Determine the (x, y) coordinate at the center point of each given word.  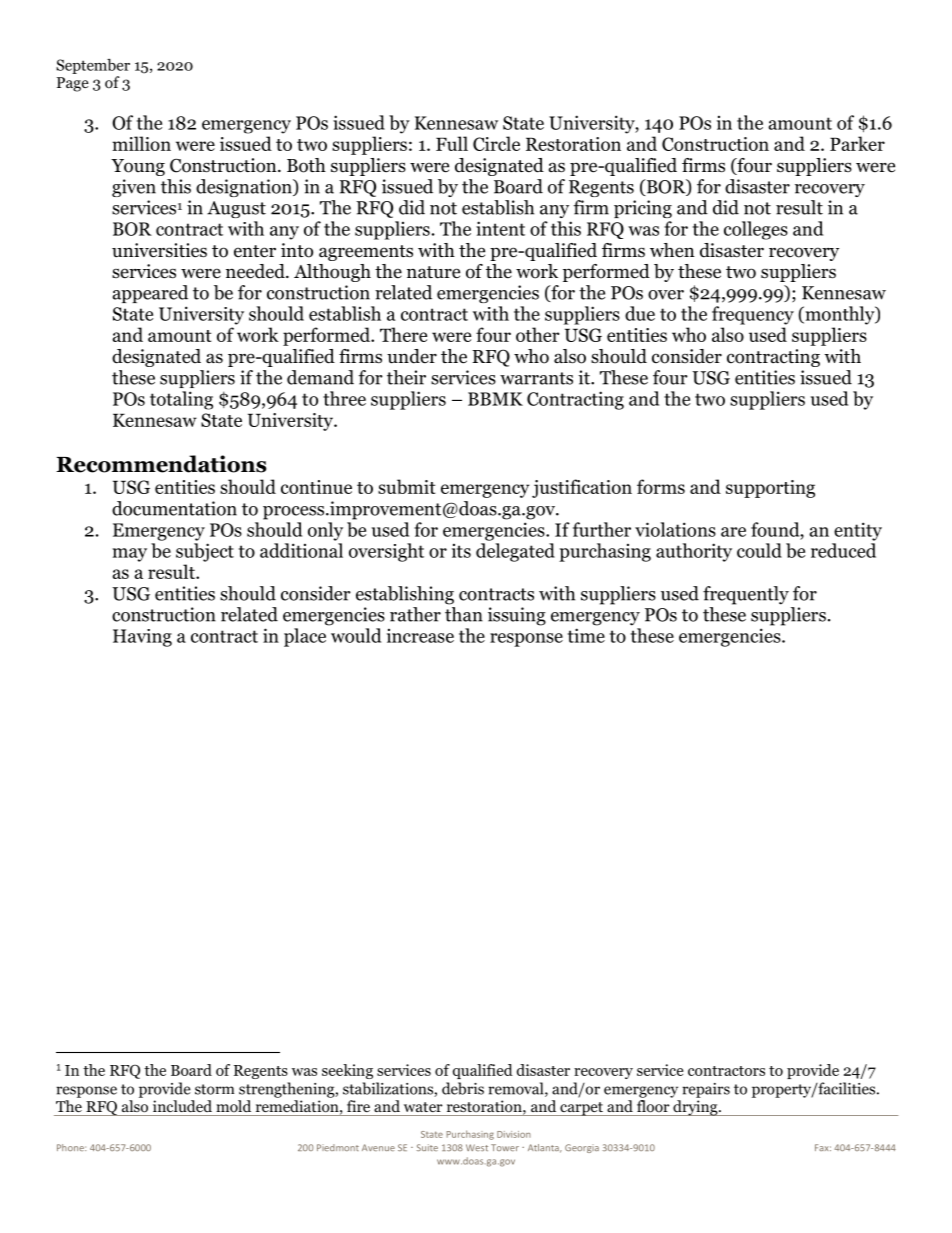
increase (420, 636)
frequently (746, 595)
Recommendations (161, 464)
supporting (770, 489)
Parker (857, 143)
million (141, 143)
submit (407, 486)
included (182, 1106)
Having (142, 638)
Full (452, 143)
